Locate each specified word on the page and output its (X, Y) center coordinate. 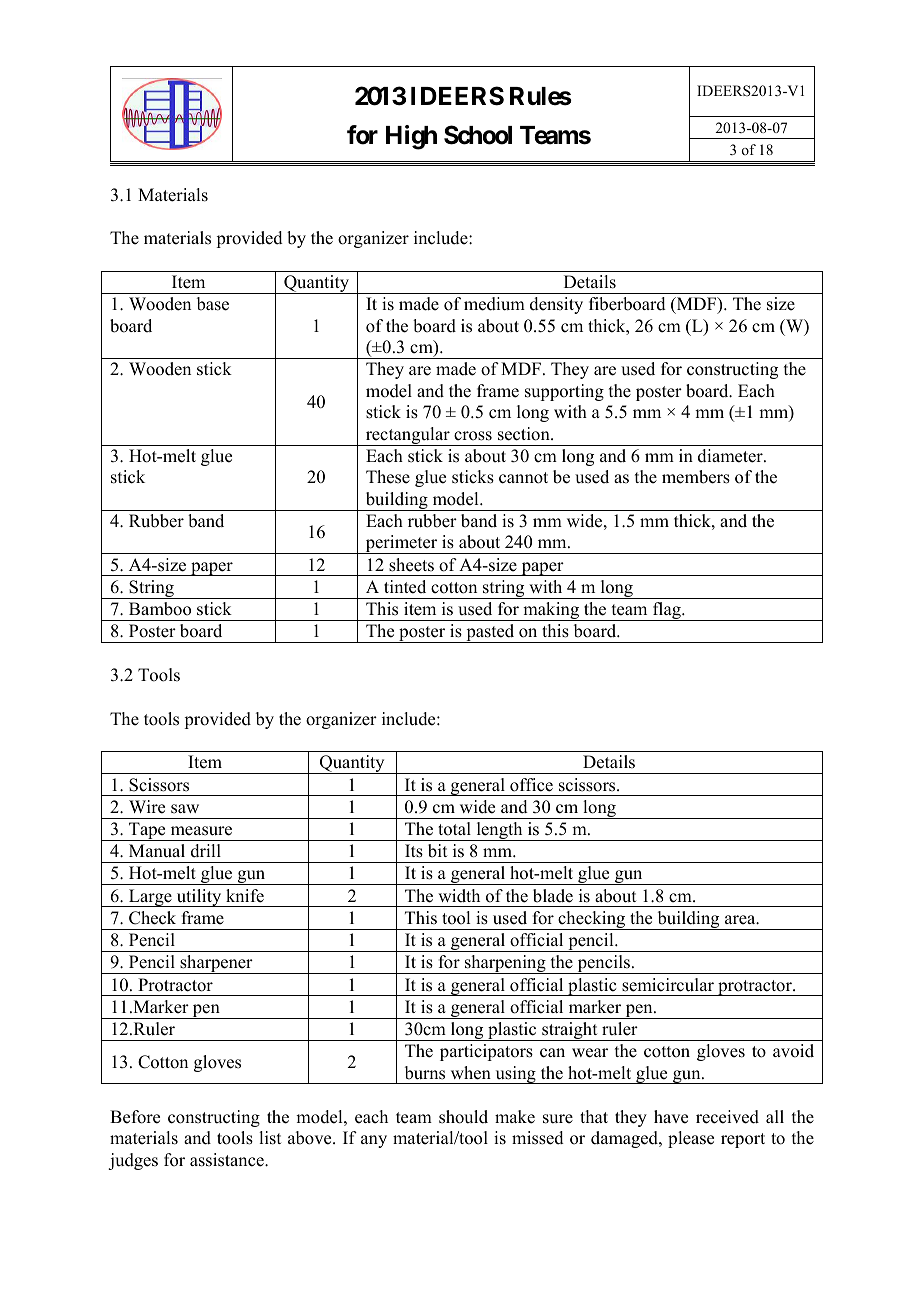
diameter (731, 456)
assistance (228, 1160)
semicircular (668, 985)
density (556, 305)
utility (199, 898)
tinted (405, 587)
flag (667, 611)
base (213, 304)
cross (473, 436)
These (388, 477)
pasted (490, 633)
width (459, 896)
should (463, 1117)
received (727, 1117)
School (478, 135)
